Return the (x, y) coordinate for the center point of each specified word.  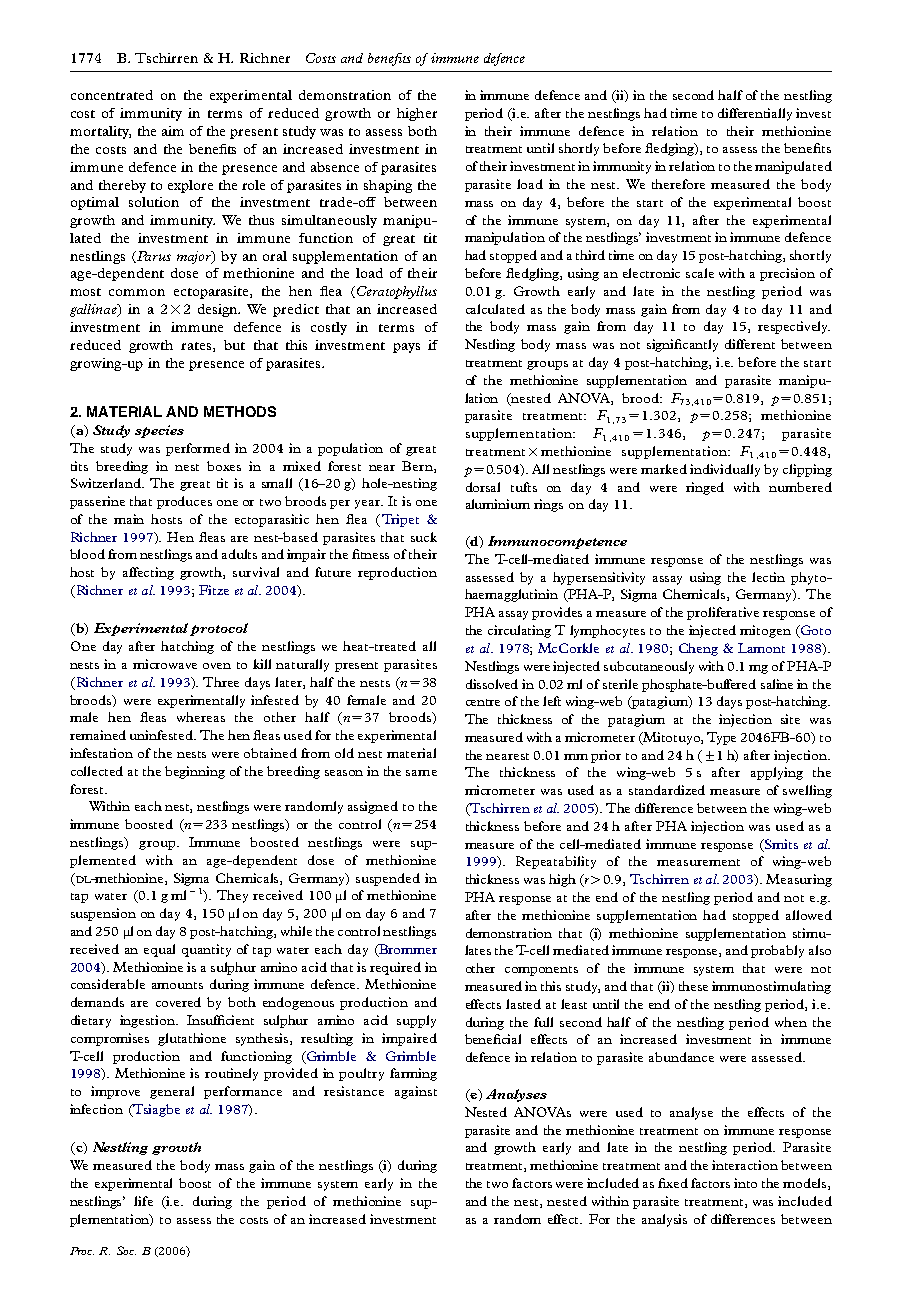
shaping (388, 186)
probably (777, 951)
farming (413, 1074)
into (745, 1183)
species (159, 431)
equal (159, 950)
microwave (165, 664)
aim (173, 131)
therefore (678, 184)
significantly (682, 345)
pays (406, 348)
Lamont (761, 648)
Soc (126, 1250)
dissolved (492, 684)
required (395, 968)
